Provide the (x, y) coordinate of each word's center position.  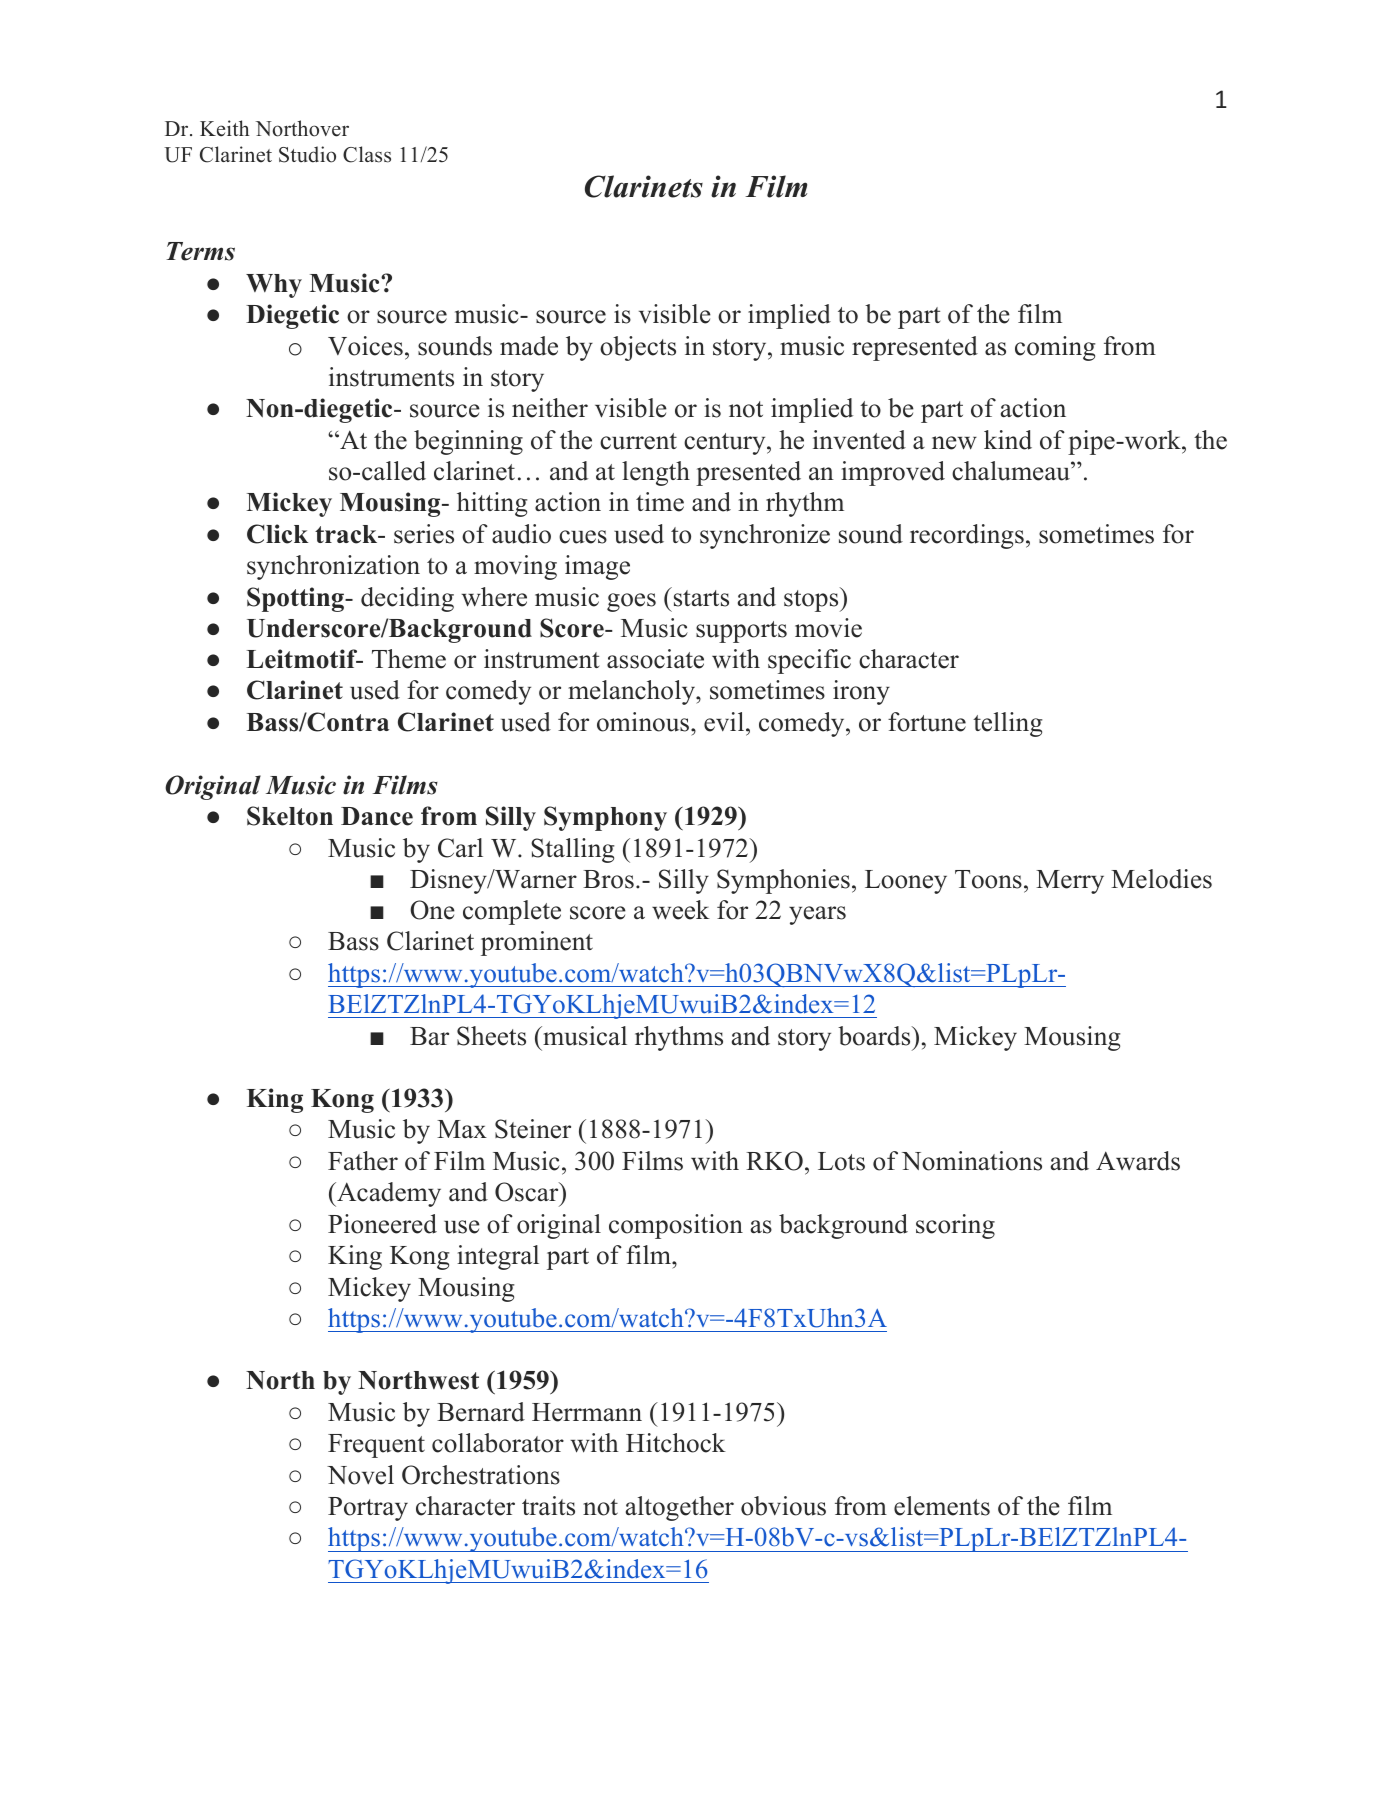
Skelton (290, 816)
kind (1008, 440)
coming (1055, 348)
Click (277, 534)
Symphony (605, 818)
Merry (1070, 882)
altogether (680, 1508)
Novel (360, 1475)
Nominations (972, 1161)
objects (638, 348)
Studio (307, 154)
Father (363, 1161)
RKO (774, 1161)
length (656, 473)
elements (942, 1506)
